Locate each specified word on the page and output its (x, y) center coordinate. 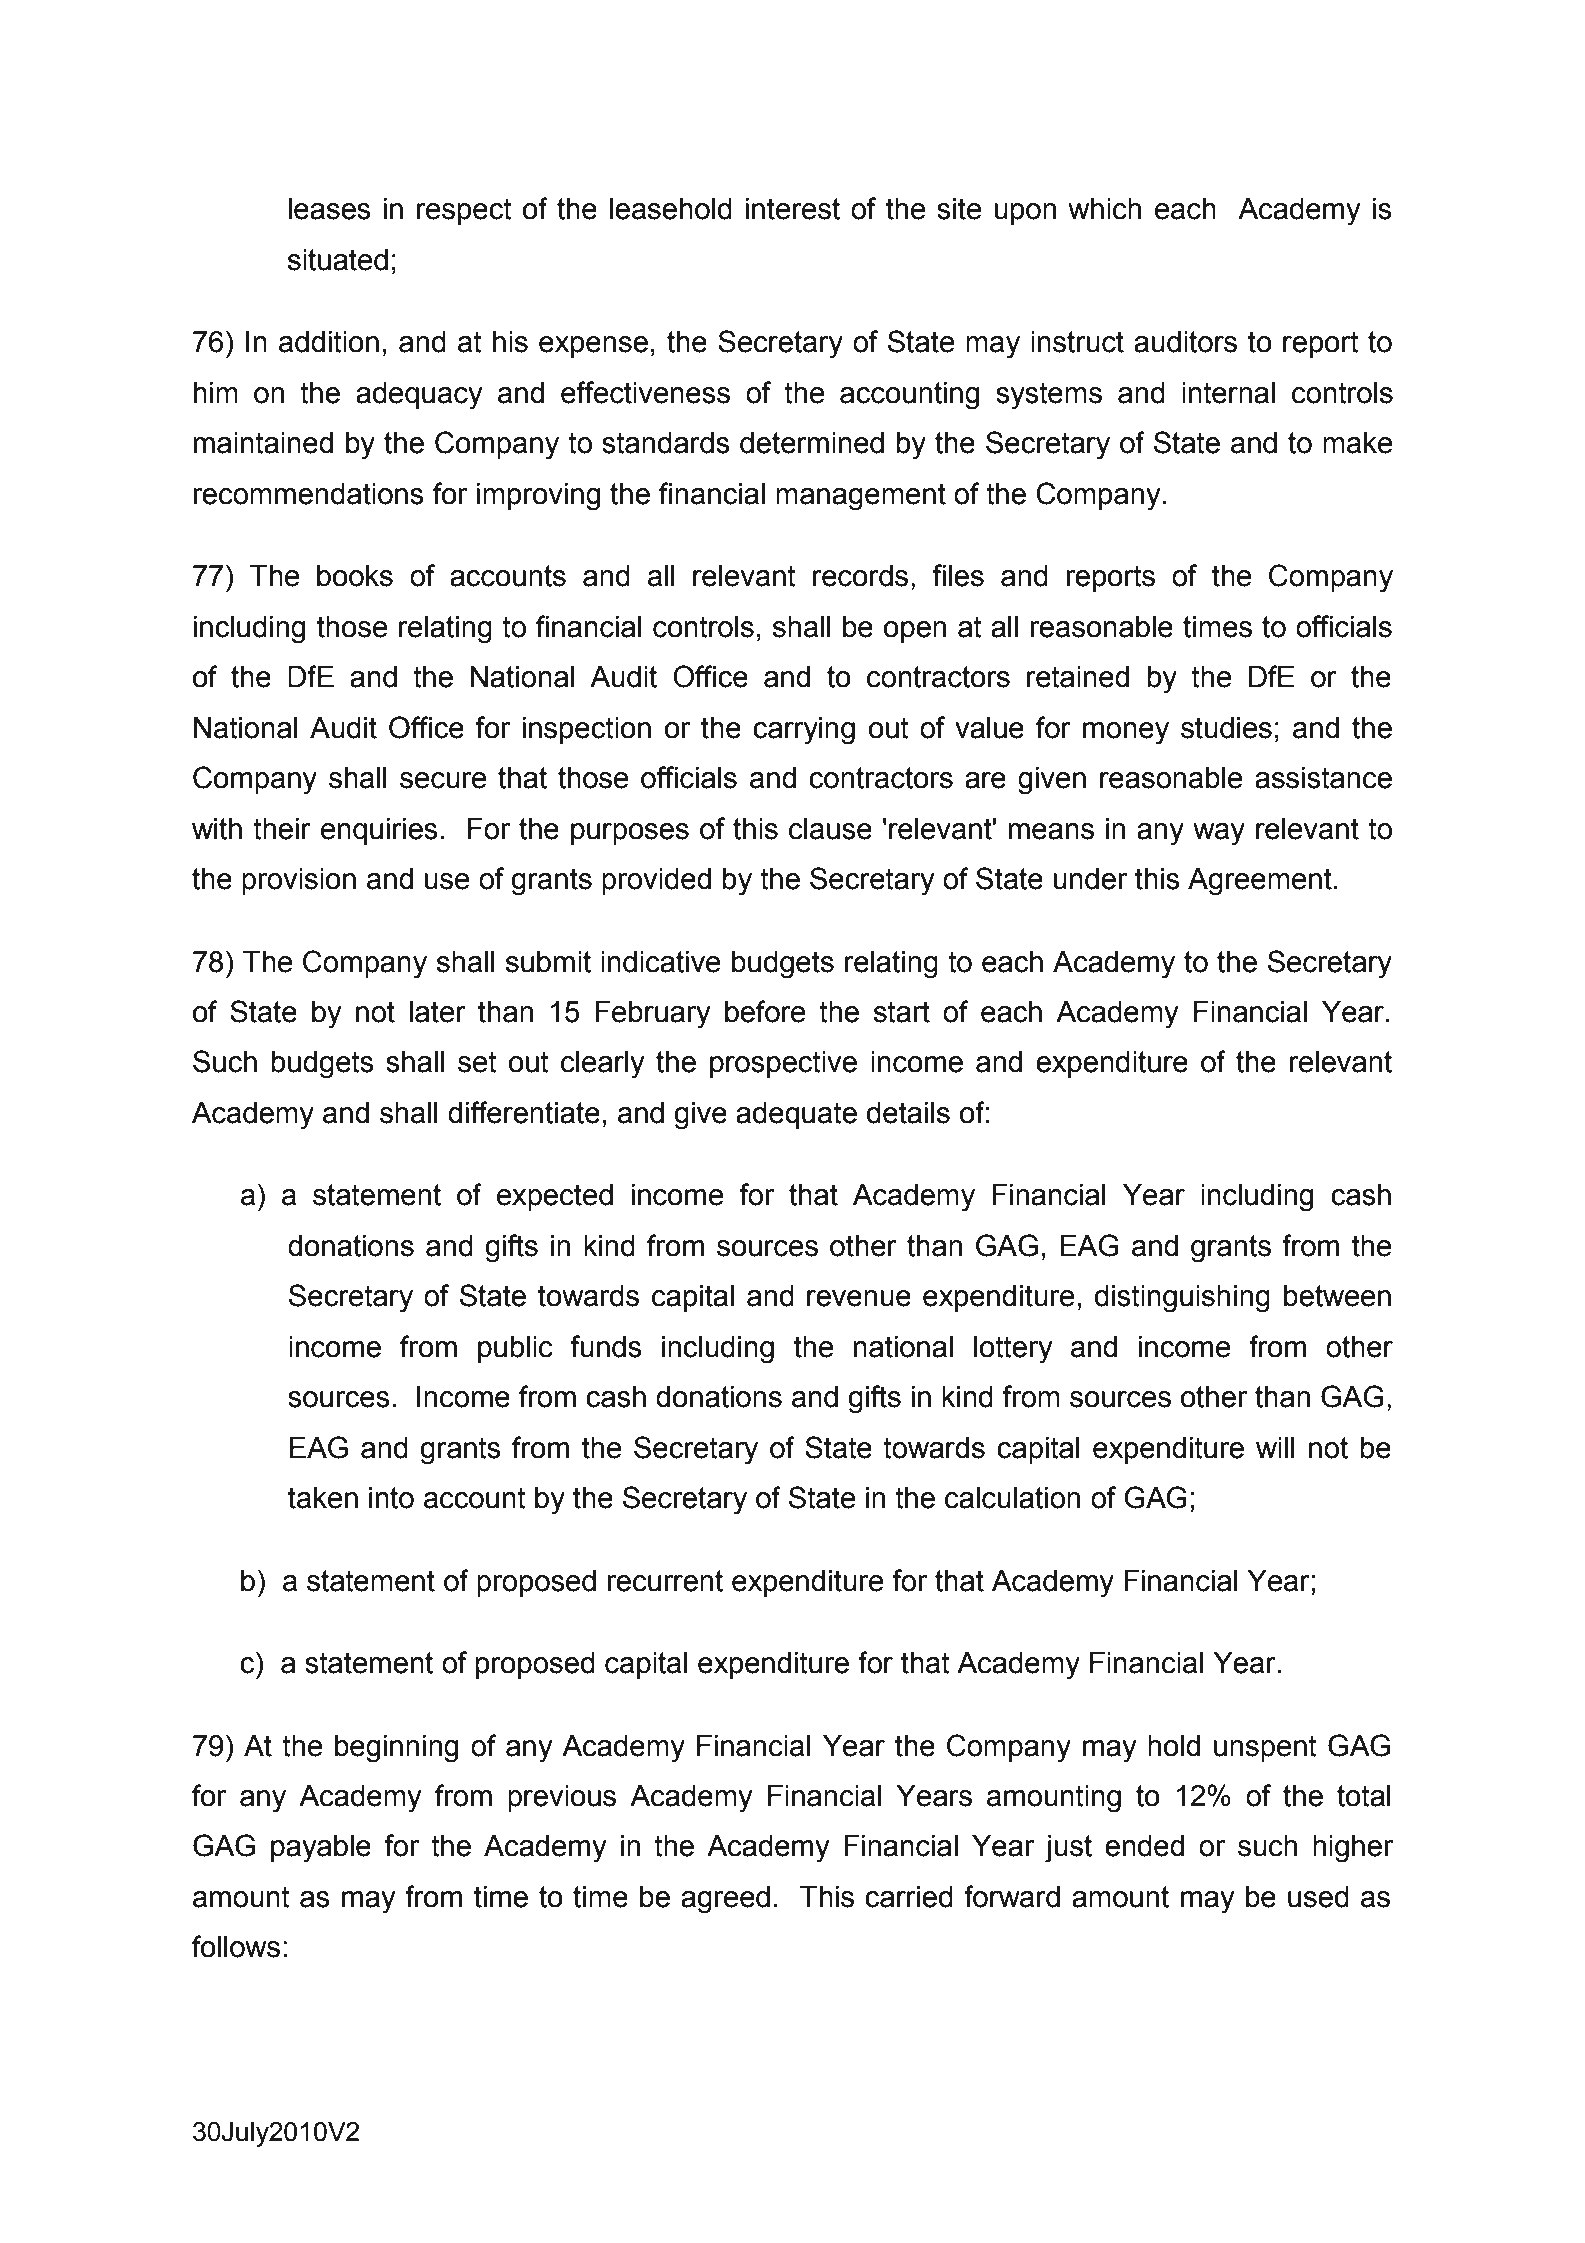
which (1104, 209)
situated (338, 260)
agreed (725, 1900)
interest (793, 209)
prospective (783, 1064)
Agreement (1260, 882)
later (437, 1012)
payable (321, 1849)
